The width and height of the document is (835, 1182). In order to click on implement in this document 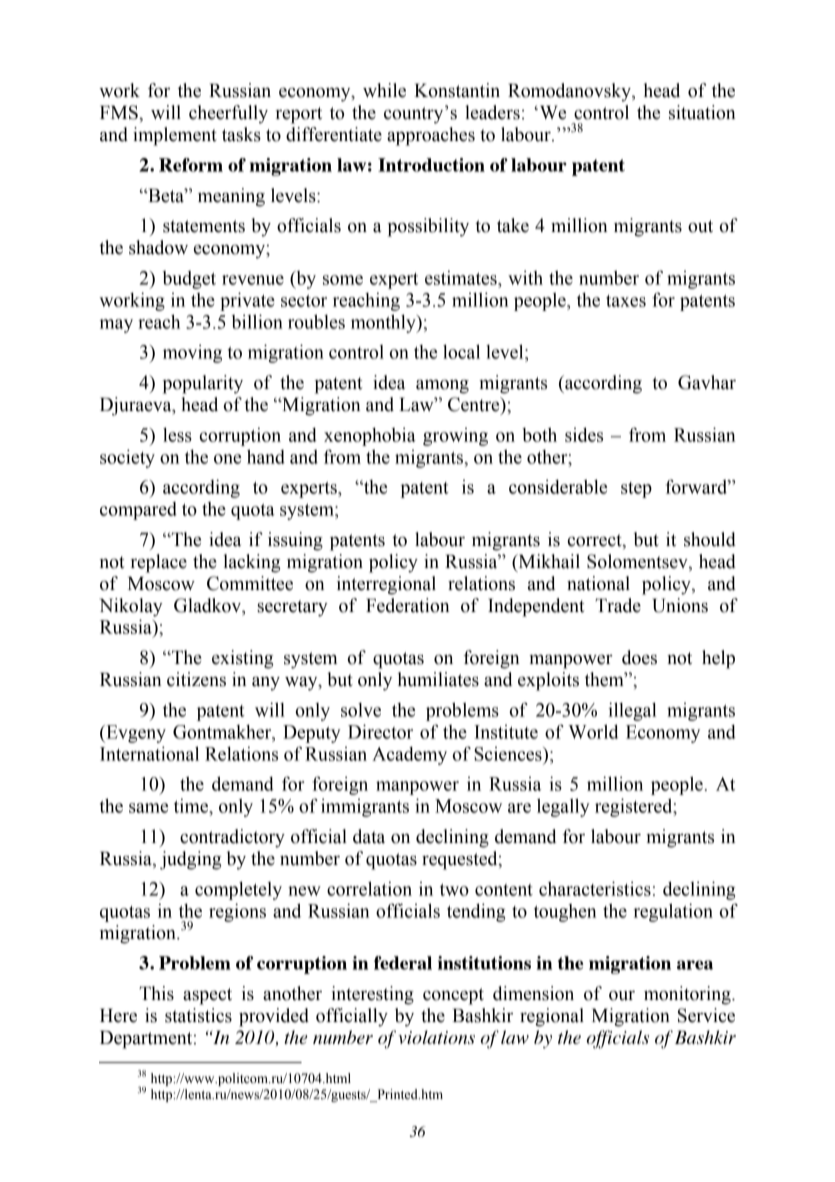, I will do `click(175, 136)`.
